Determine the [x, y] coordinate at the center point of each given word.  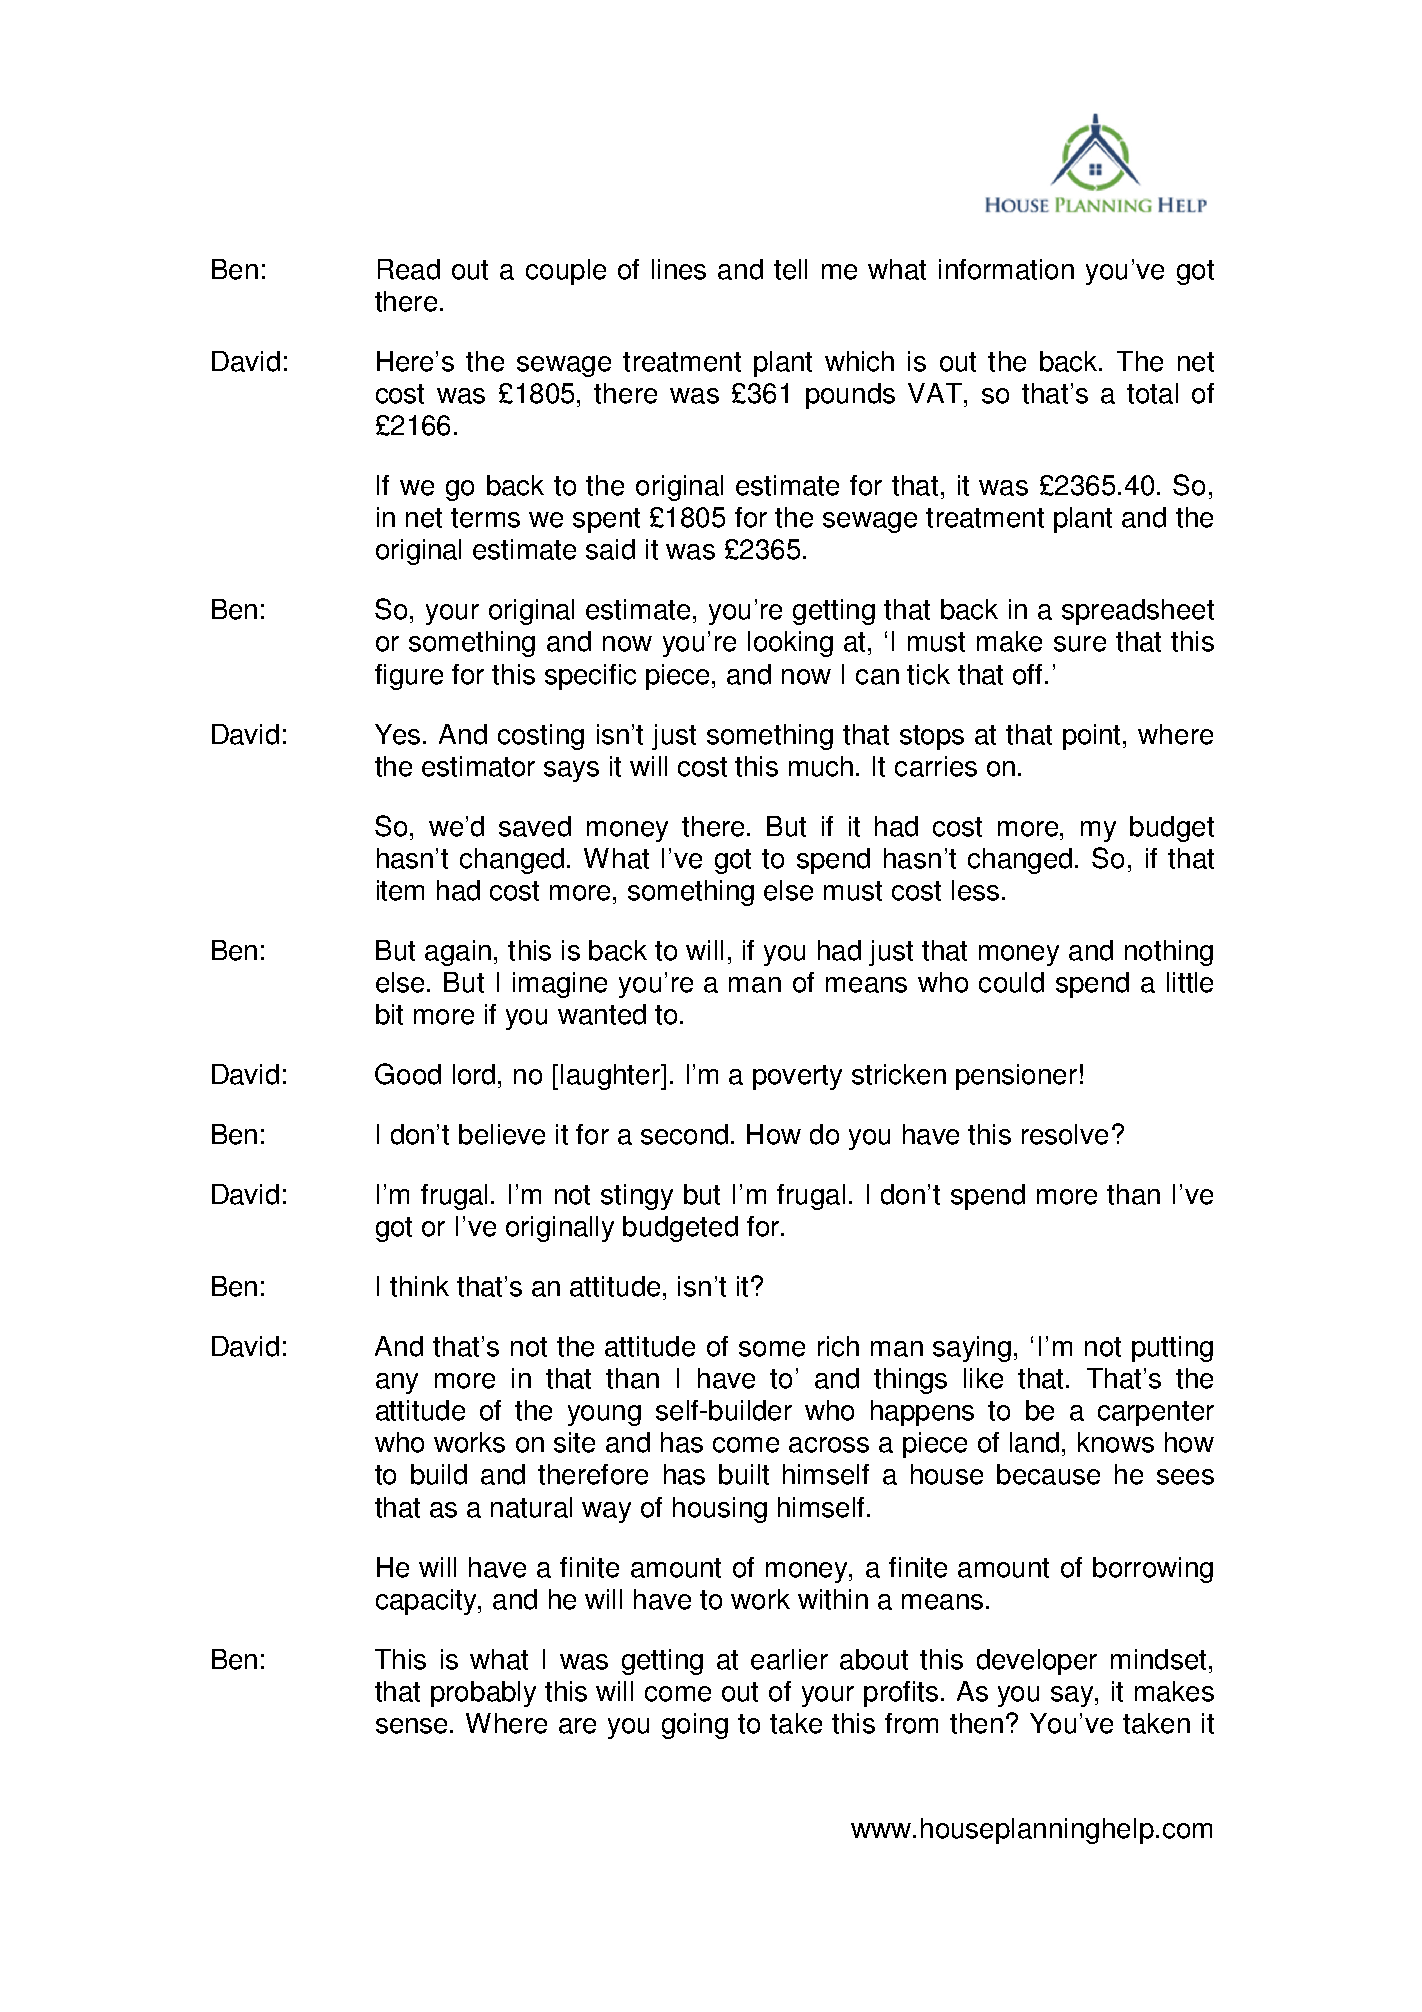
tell [790, 269]
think [419, 1286]
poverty [797, 1077]
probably [483, 1694]
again [458, 953]
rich [838, 1346]
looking [790, 644]
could [1011, 982]
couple [566, 272]
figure [409, 677]
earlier [789, 1659]
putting [1172, 1349]
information [1006, 269]
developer [1037, 1662]
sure [1080, 644]
